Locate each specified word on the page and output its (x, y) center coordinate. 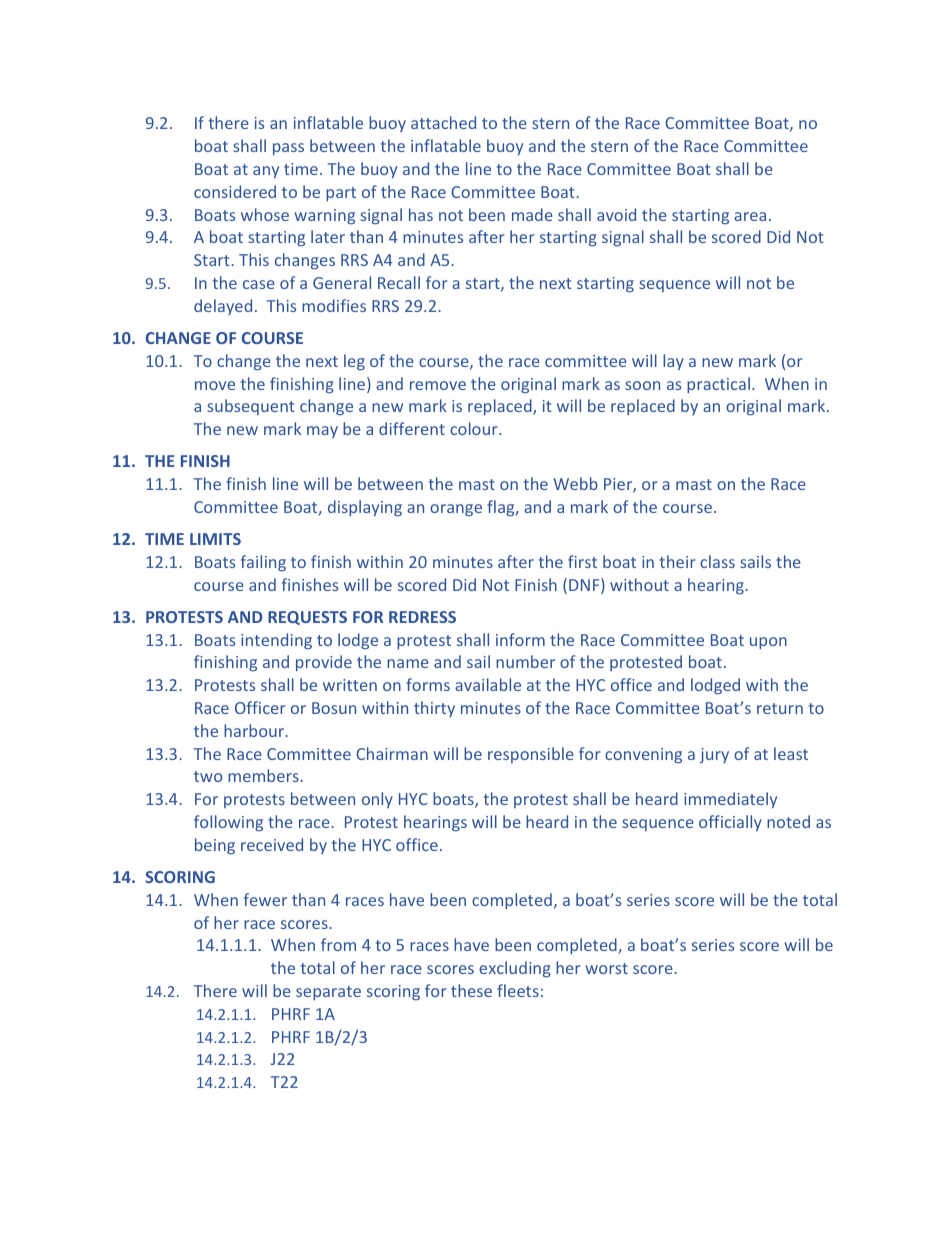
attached (443, 122)
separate (328, 993)
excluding (515, 969)
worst (606, 968)
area (750, 216)
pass (288, 149)
